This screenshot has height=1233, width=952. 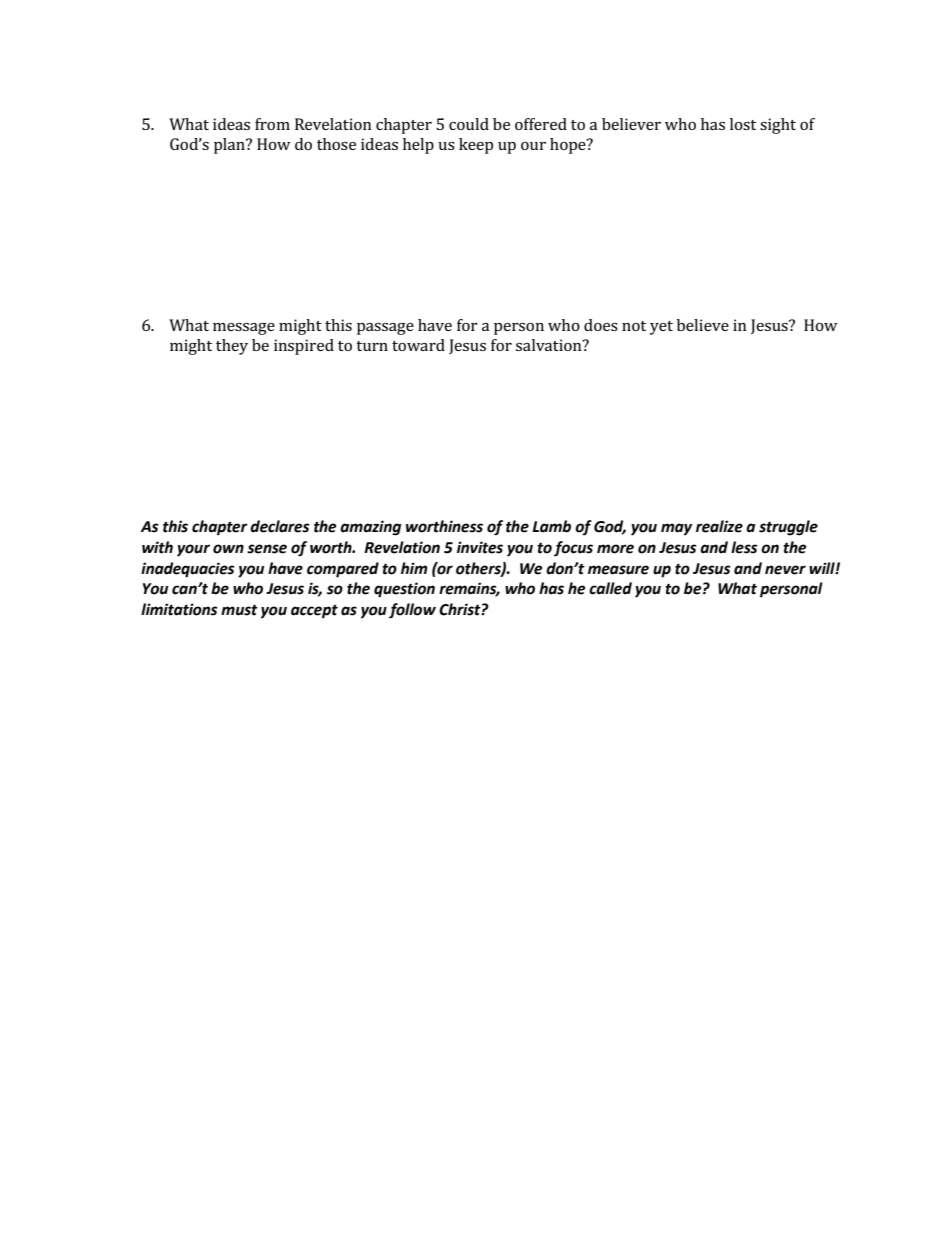 I want to click on plan, so click(x=230, y=146).
